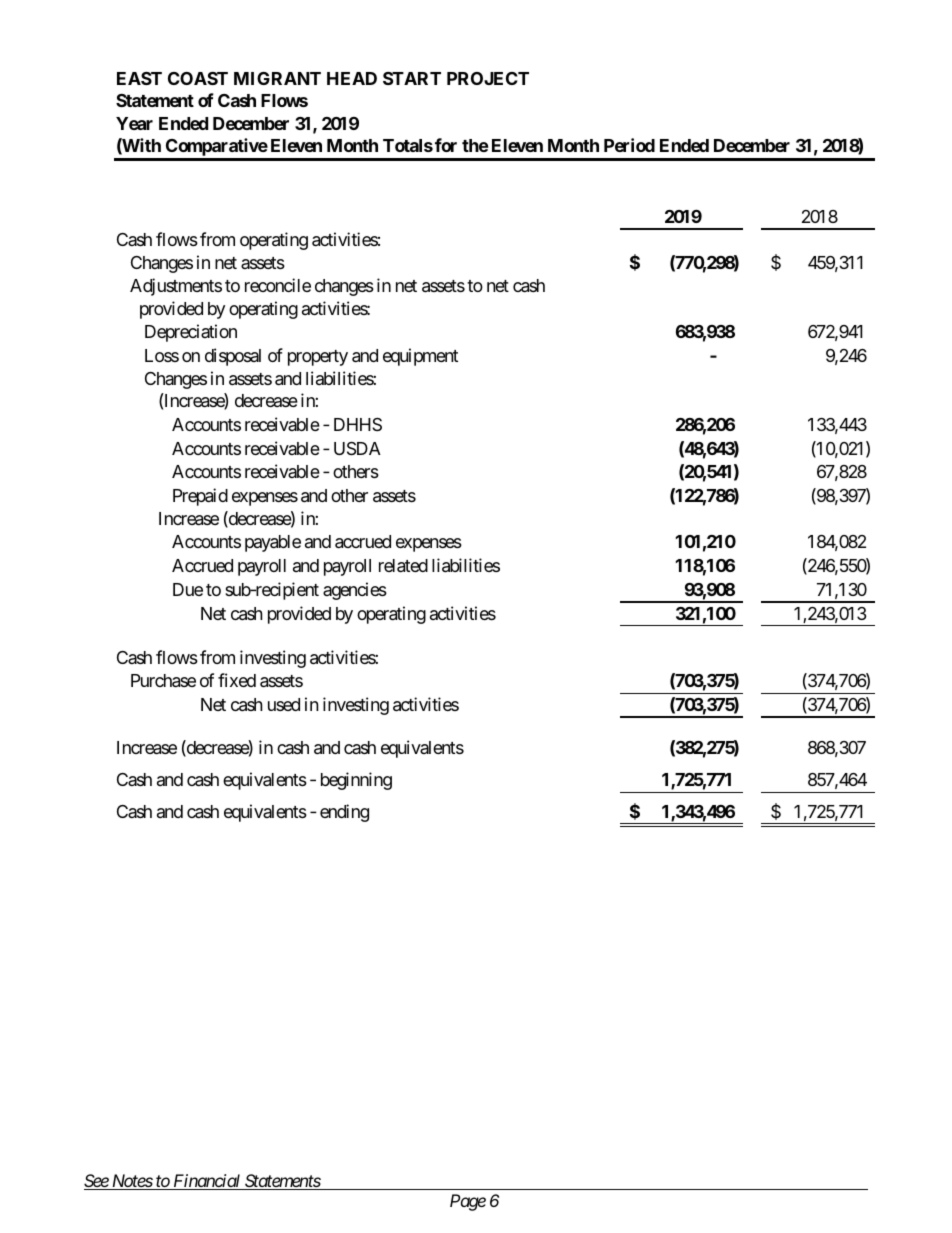 The image size is (952, 1233). What do you see at coordinates (207, 1182) in the screenshot?
I see `Financial` at bounding box center [207, 1182].
